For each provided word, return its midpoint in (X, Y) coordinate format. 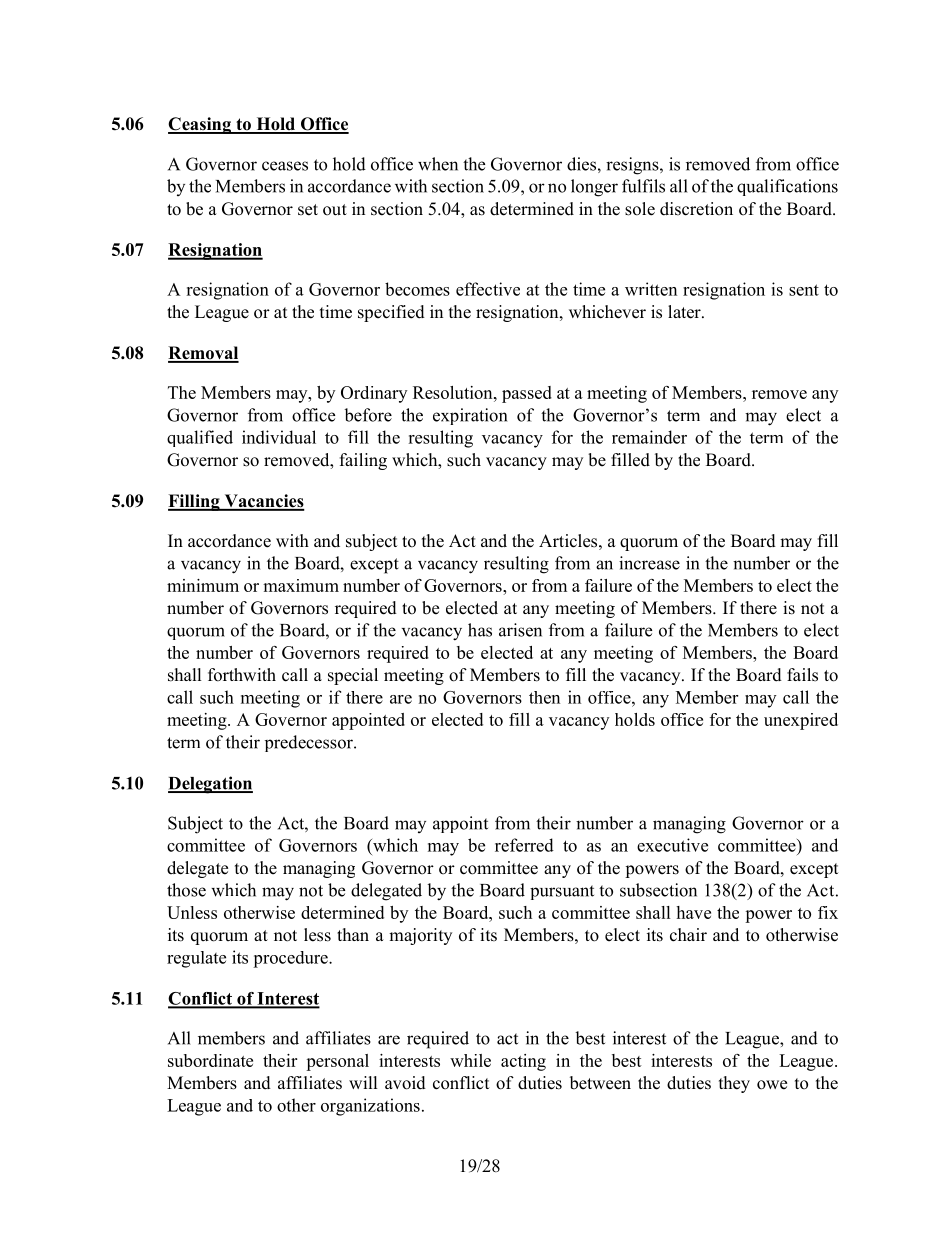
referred (524, 845)
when (438, 164)
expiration (470, 416)
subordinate (210, 1060)
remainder (649, 437)
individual (279, 437)
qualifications (787, 187)
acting (523, 1062)
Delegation (210, 785)
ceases (285, 166)
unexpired (801, 721)
